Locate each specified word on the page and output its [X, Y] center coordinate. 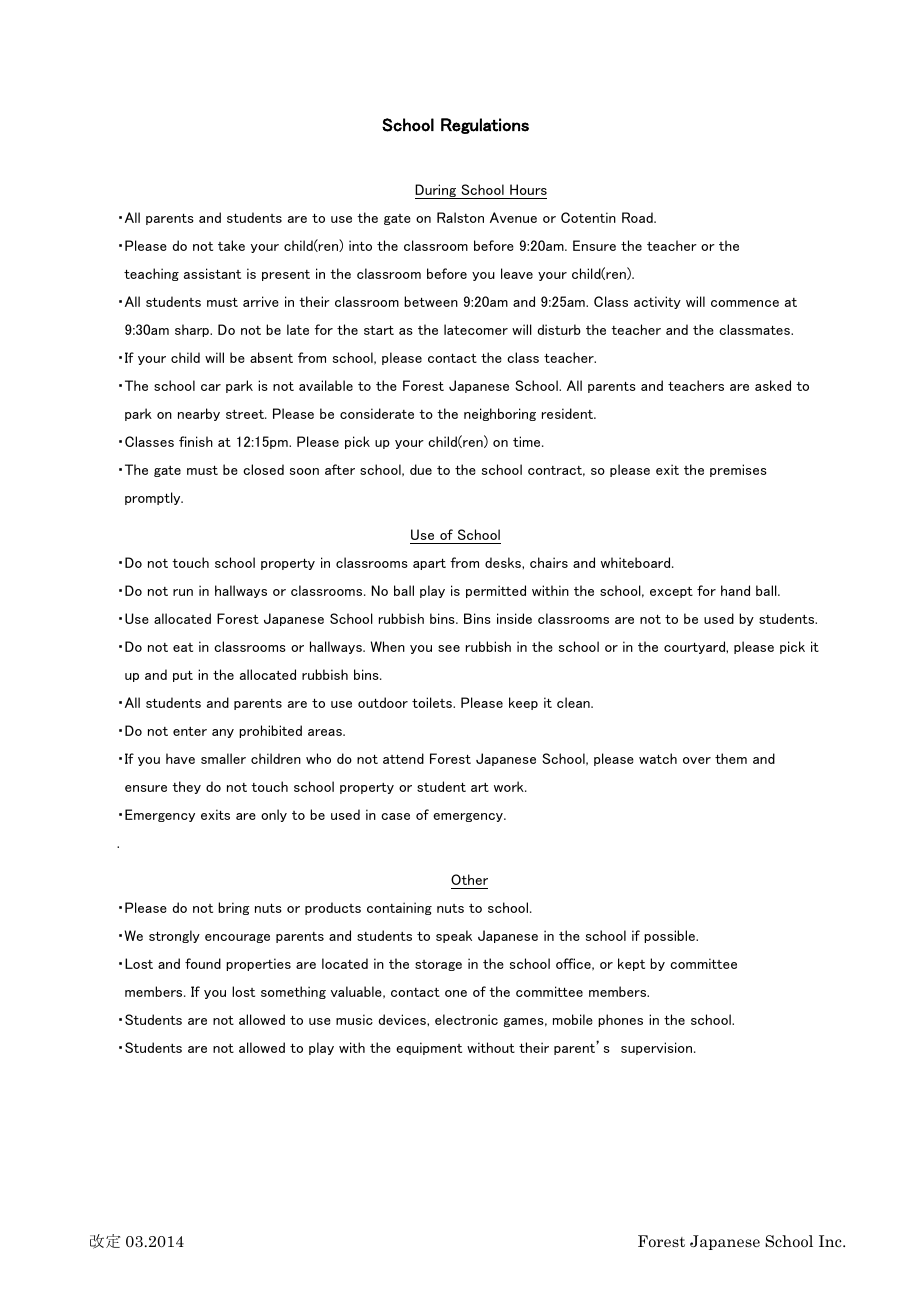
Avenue [513, 217]
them [731, 758]
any [223, 733]
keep [523, 703]
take [231, 245]
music [354, 1019]
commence [745, 303]
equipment [429, 1048]
